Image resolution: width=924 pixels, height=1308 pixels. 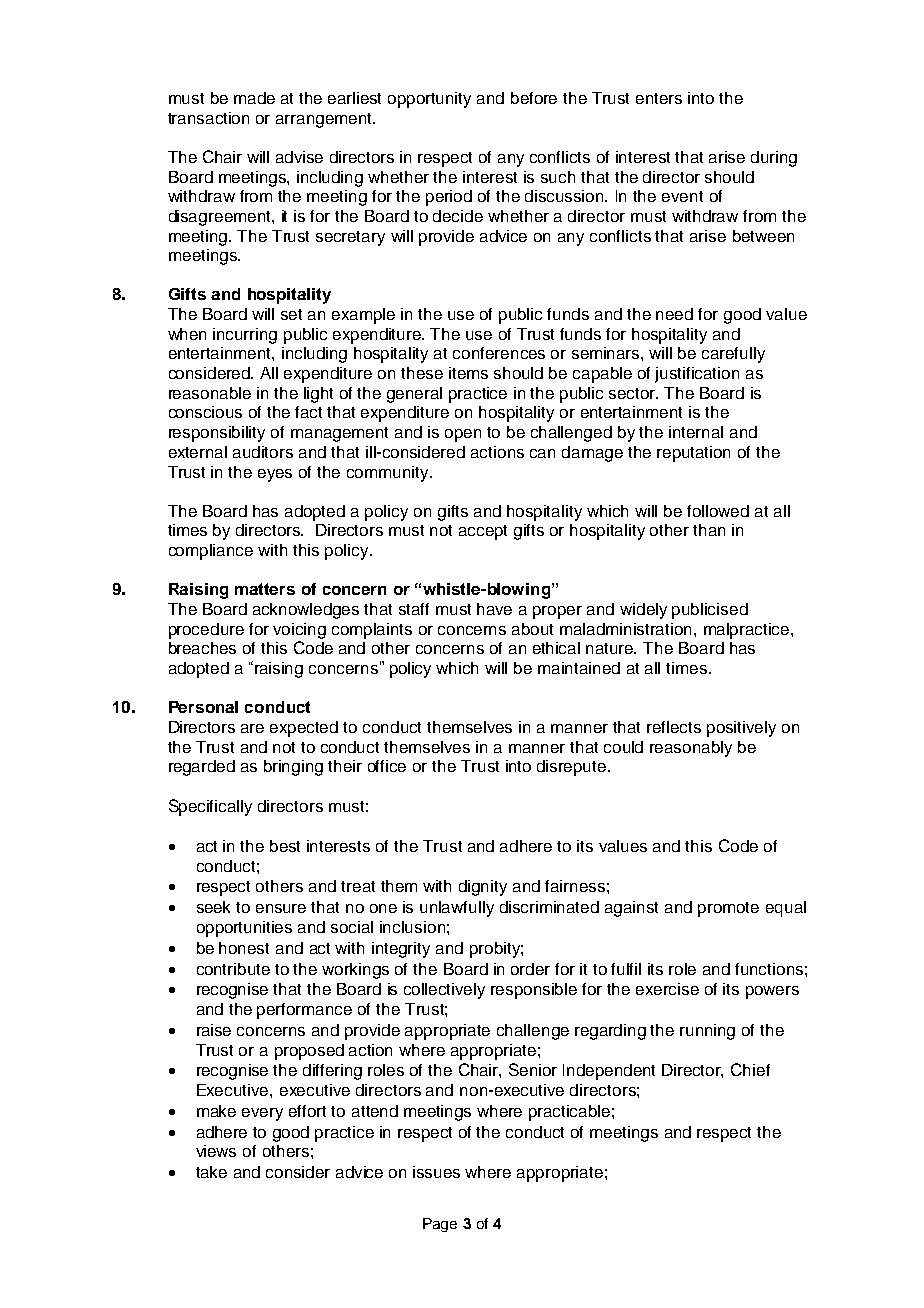 I want to click on take, so click(x=211, y=1172).
